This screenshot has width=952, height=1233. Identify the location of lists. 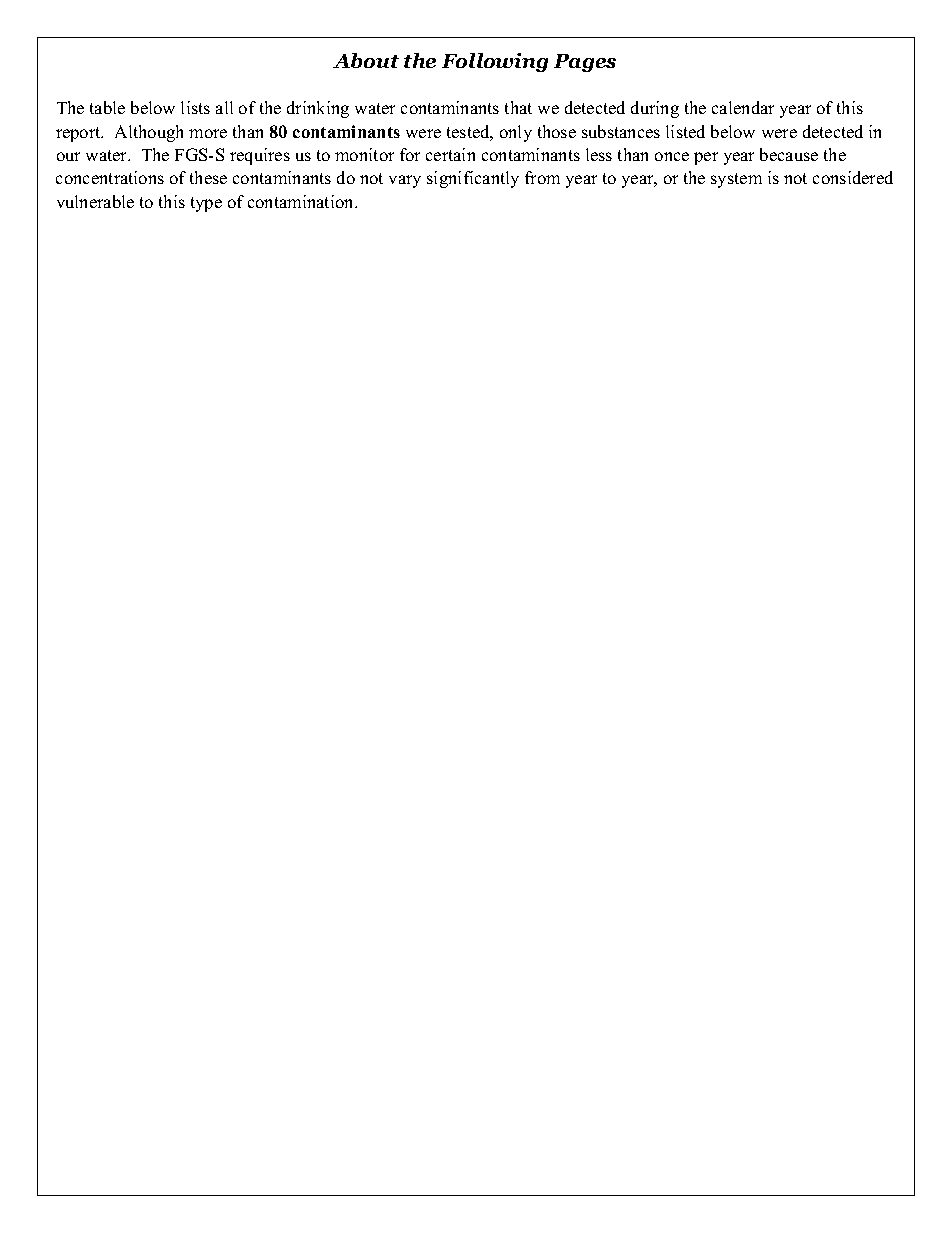
(195, 107).
